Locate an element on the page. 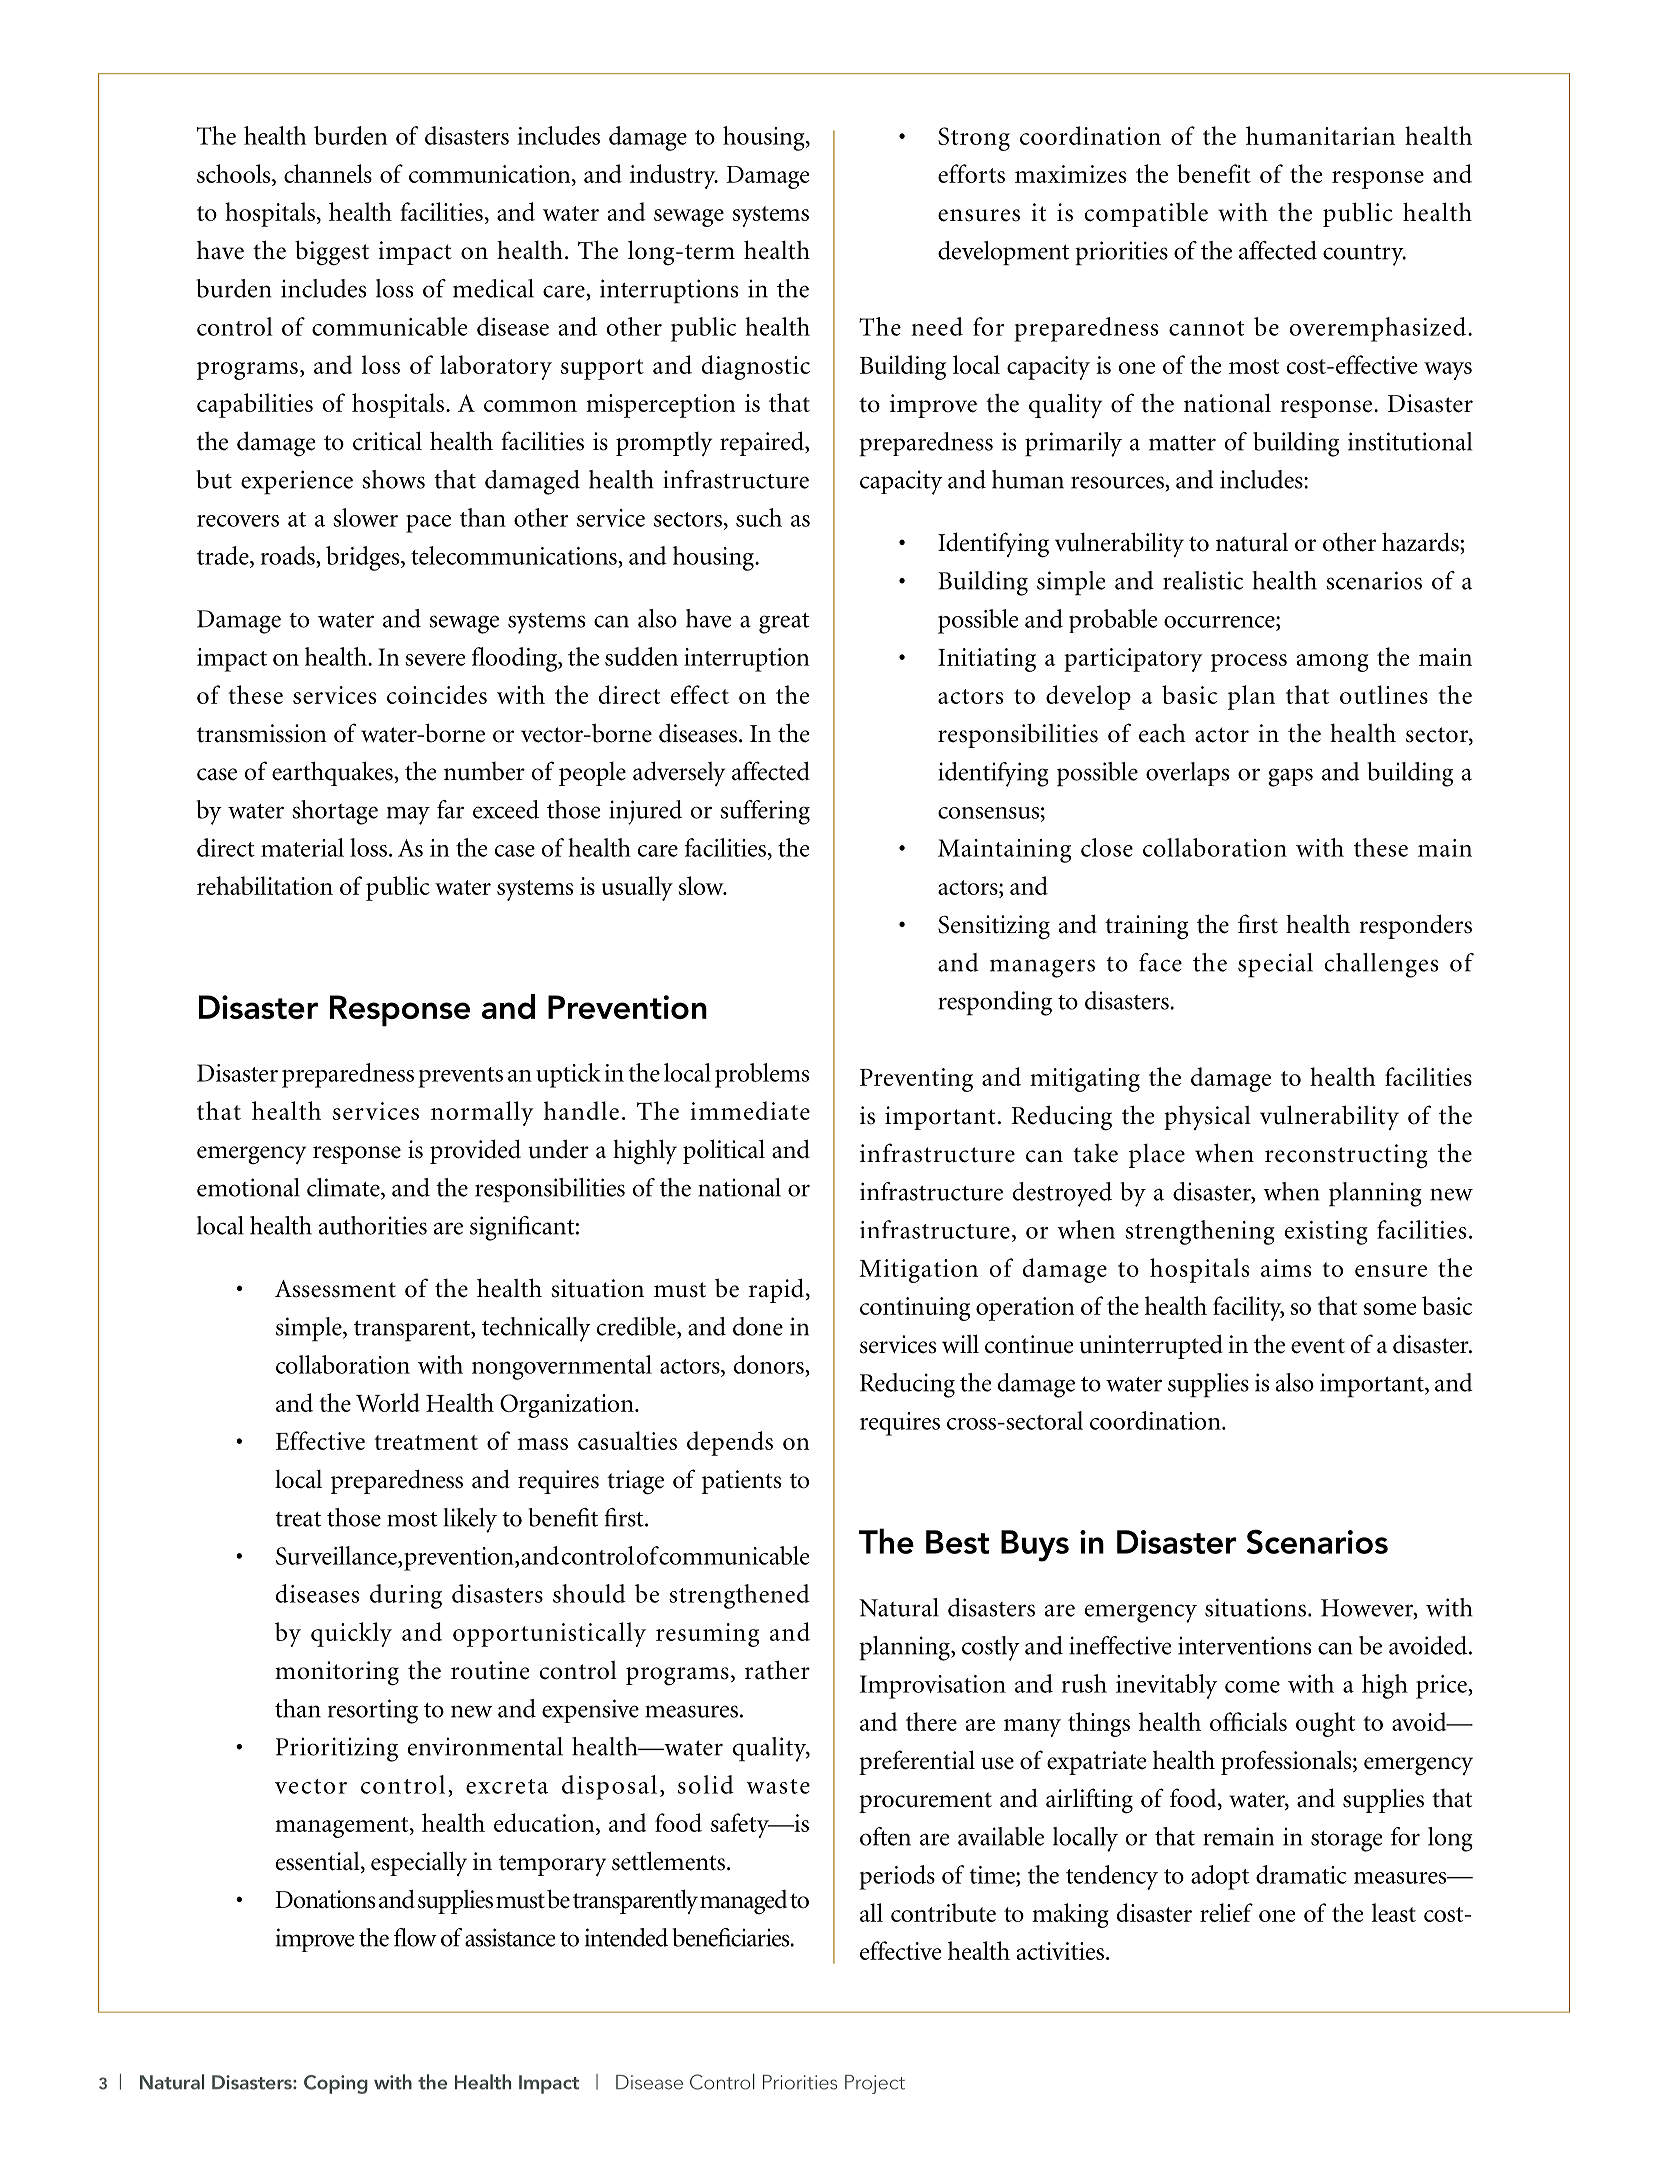  Project is located at coordinates (875, 2084).
